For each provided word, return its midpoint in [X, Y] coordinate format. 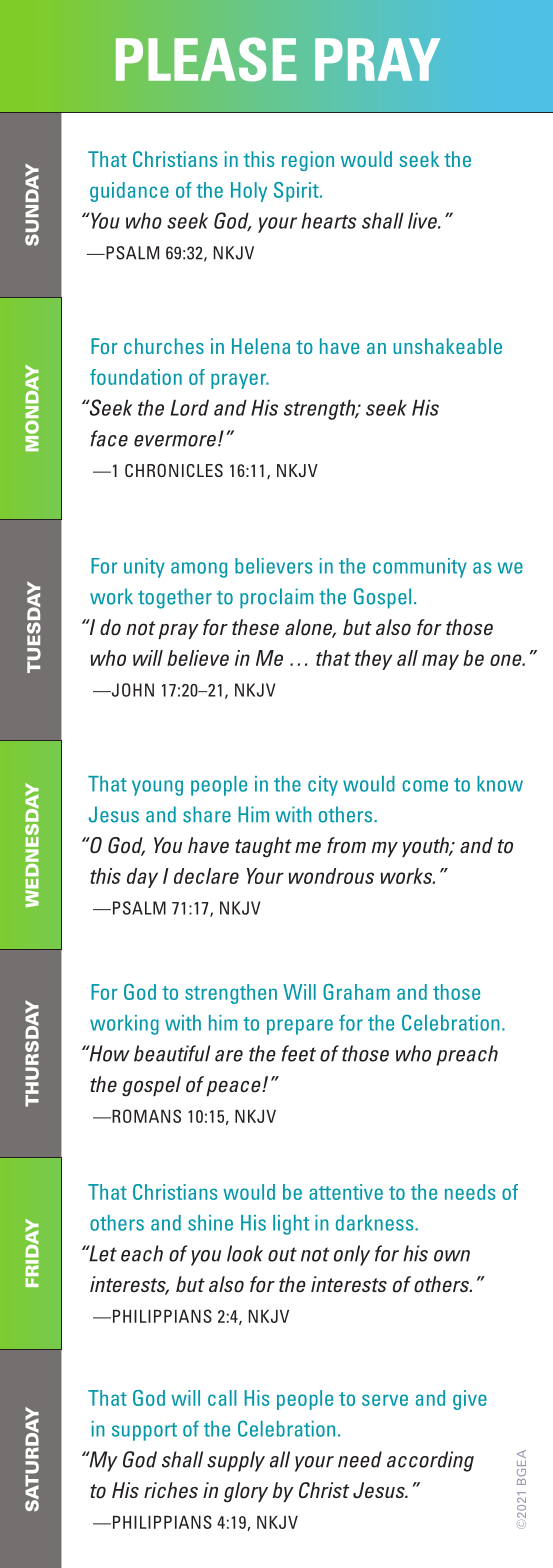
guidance [129, 192]
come [425, 786]
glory [246, 1492]
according [430, 1461]
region [308, 161]
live [423, 221]
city [323, 786]
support [144, 1432]
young [157, 788]
